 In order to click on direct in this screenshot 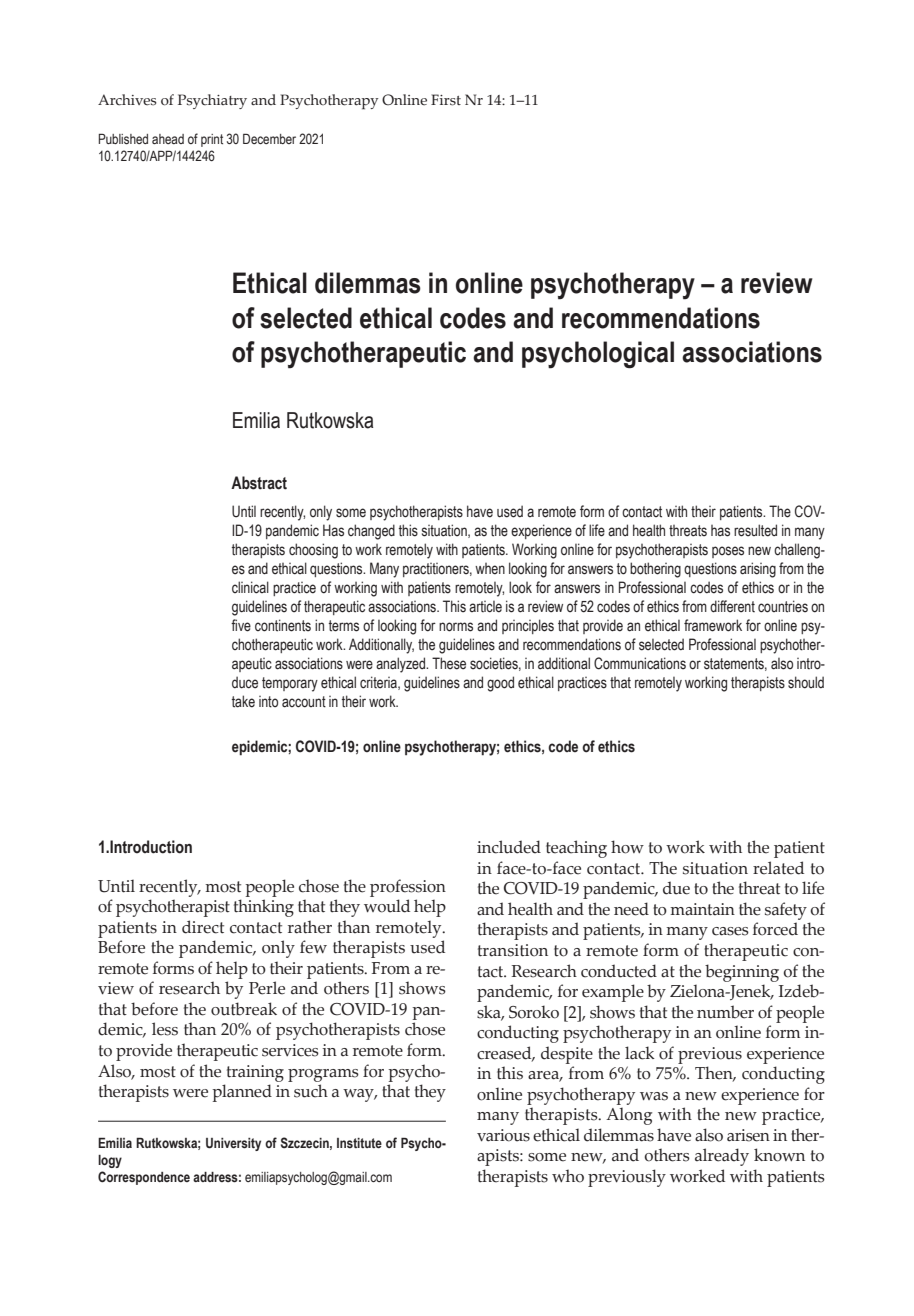, I will do `click(203, 927)`.
